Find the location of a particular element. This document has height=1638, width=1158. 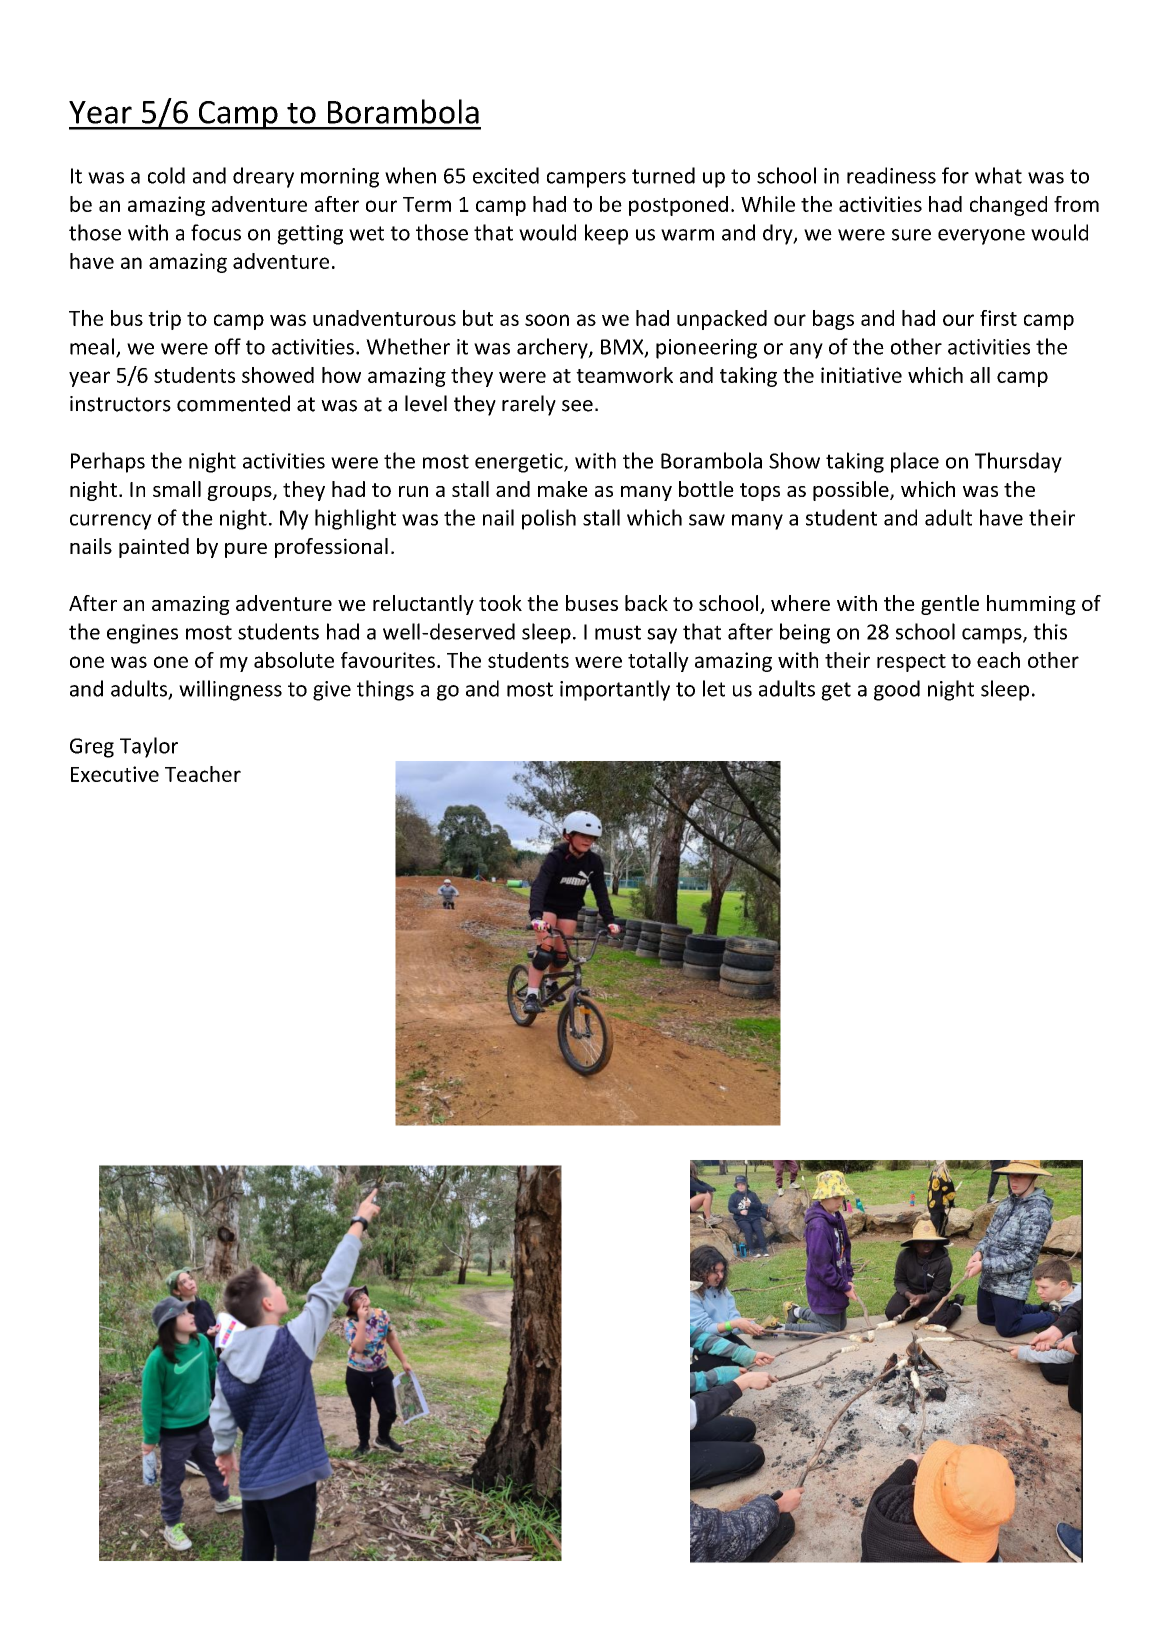

place is located at coordinates (915, 462).
